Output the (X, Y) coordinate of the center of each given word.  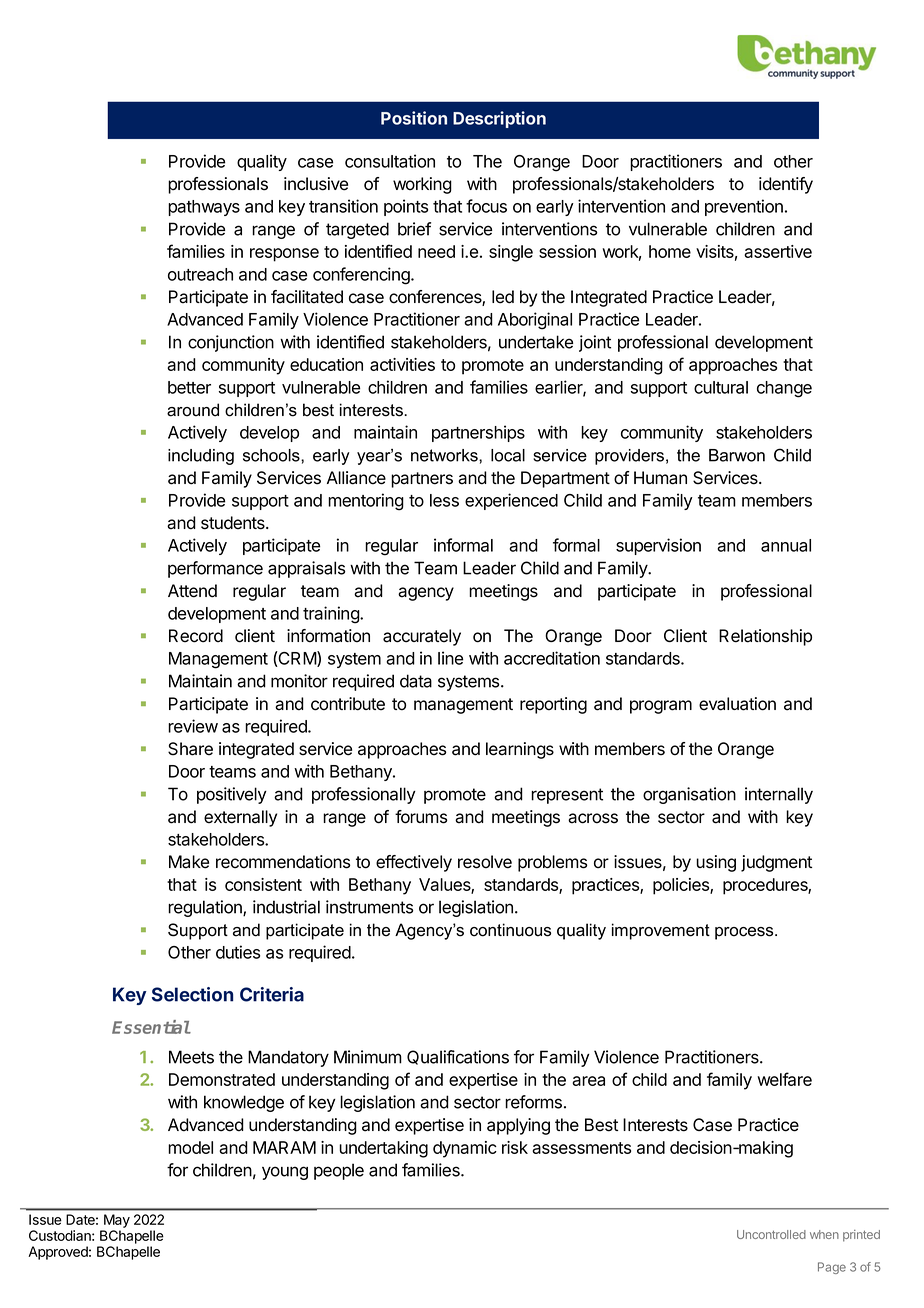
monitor (299, 681)
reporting (553, 705)
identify (786, 185)
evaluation (737, 704)
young (285, 1173)
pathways (204, 208)
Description (499, 119)
